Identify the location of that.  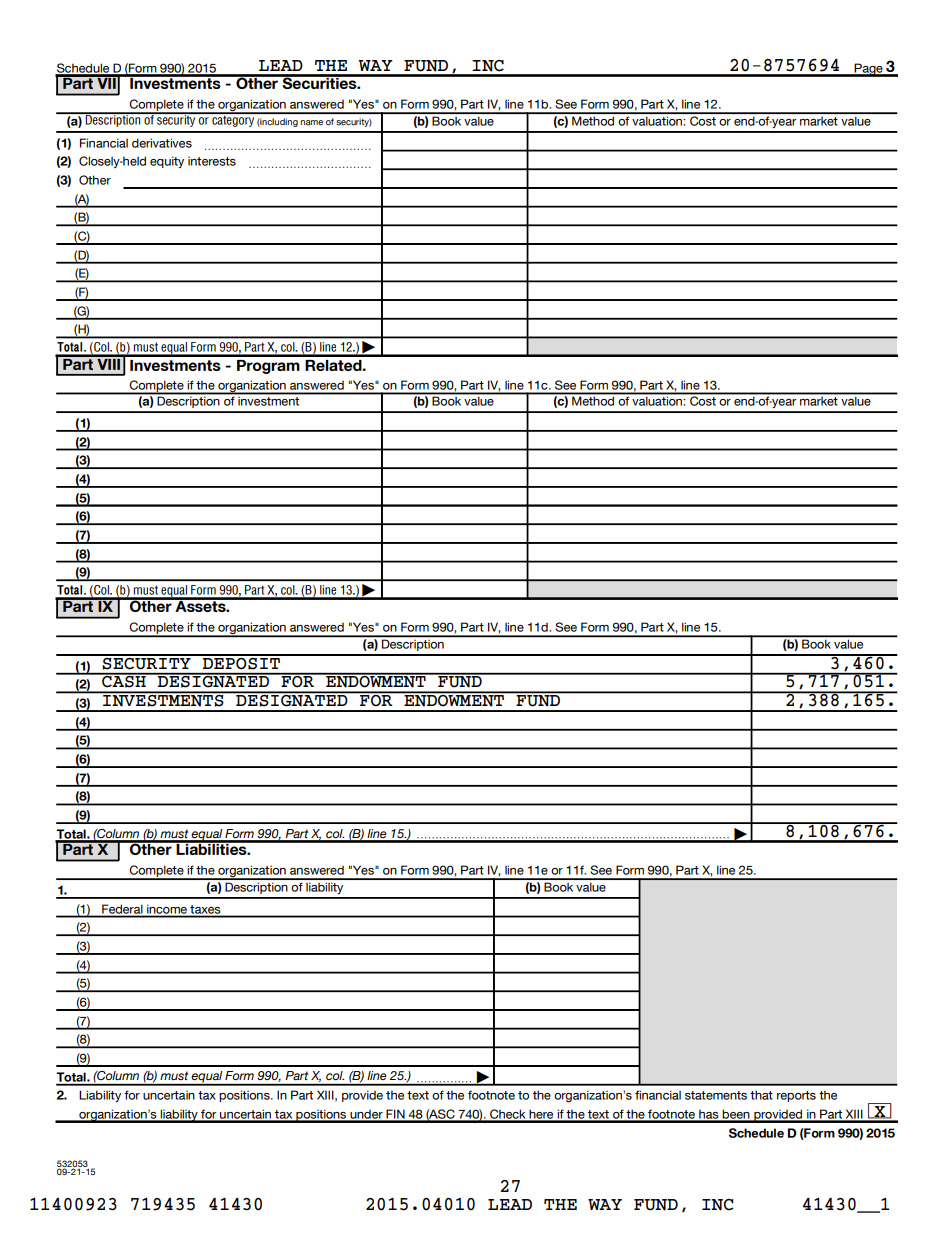
(761, 1095).
